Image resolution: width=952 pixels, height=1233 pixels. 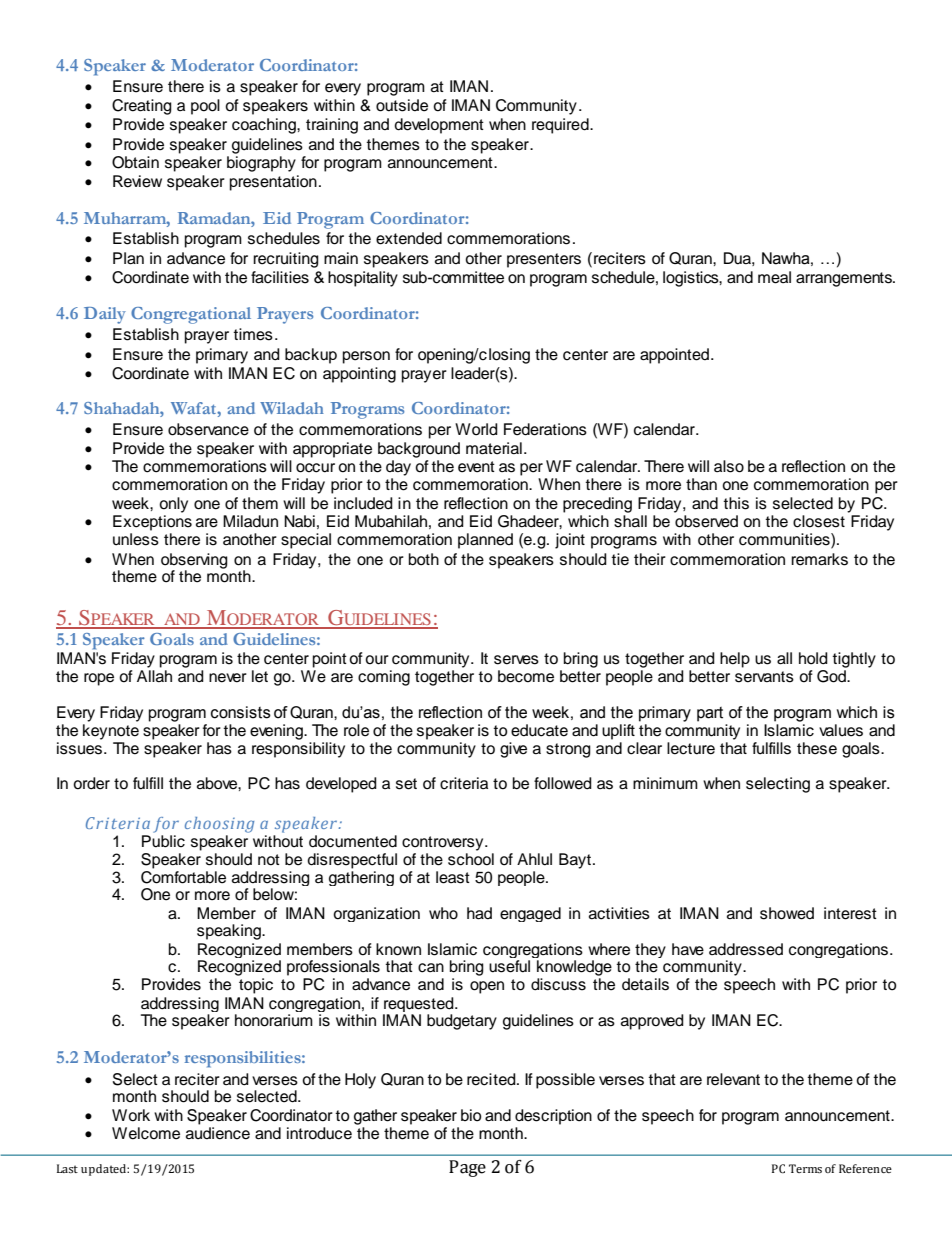 What do you see at coordinates (561, 126) in the document?
I see `required` at bounding box center [561, 126].
